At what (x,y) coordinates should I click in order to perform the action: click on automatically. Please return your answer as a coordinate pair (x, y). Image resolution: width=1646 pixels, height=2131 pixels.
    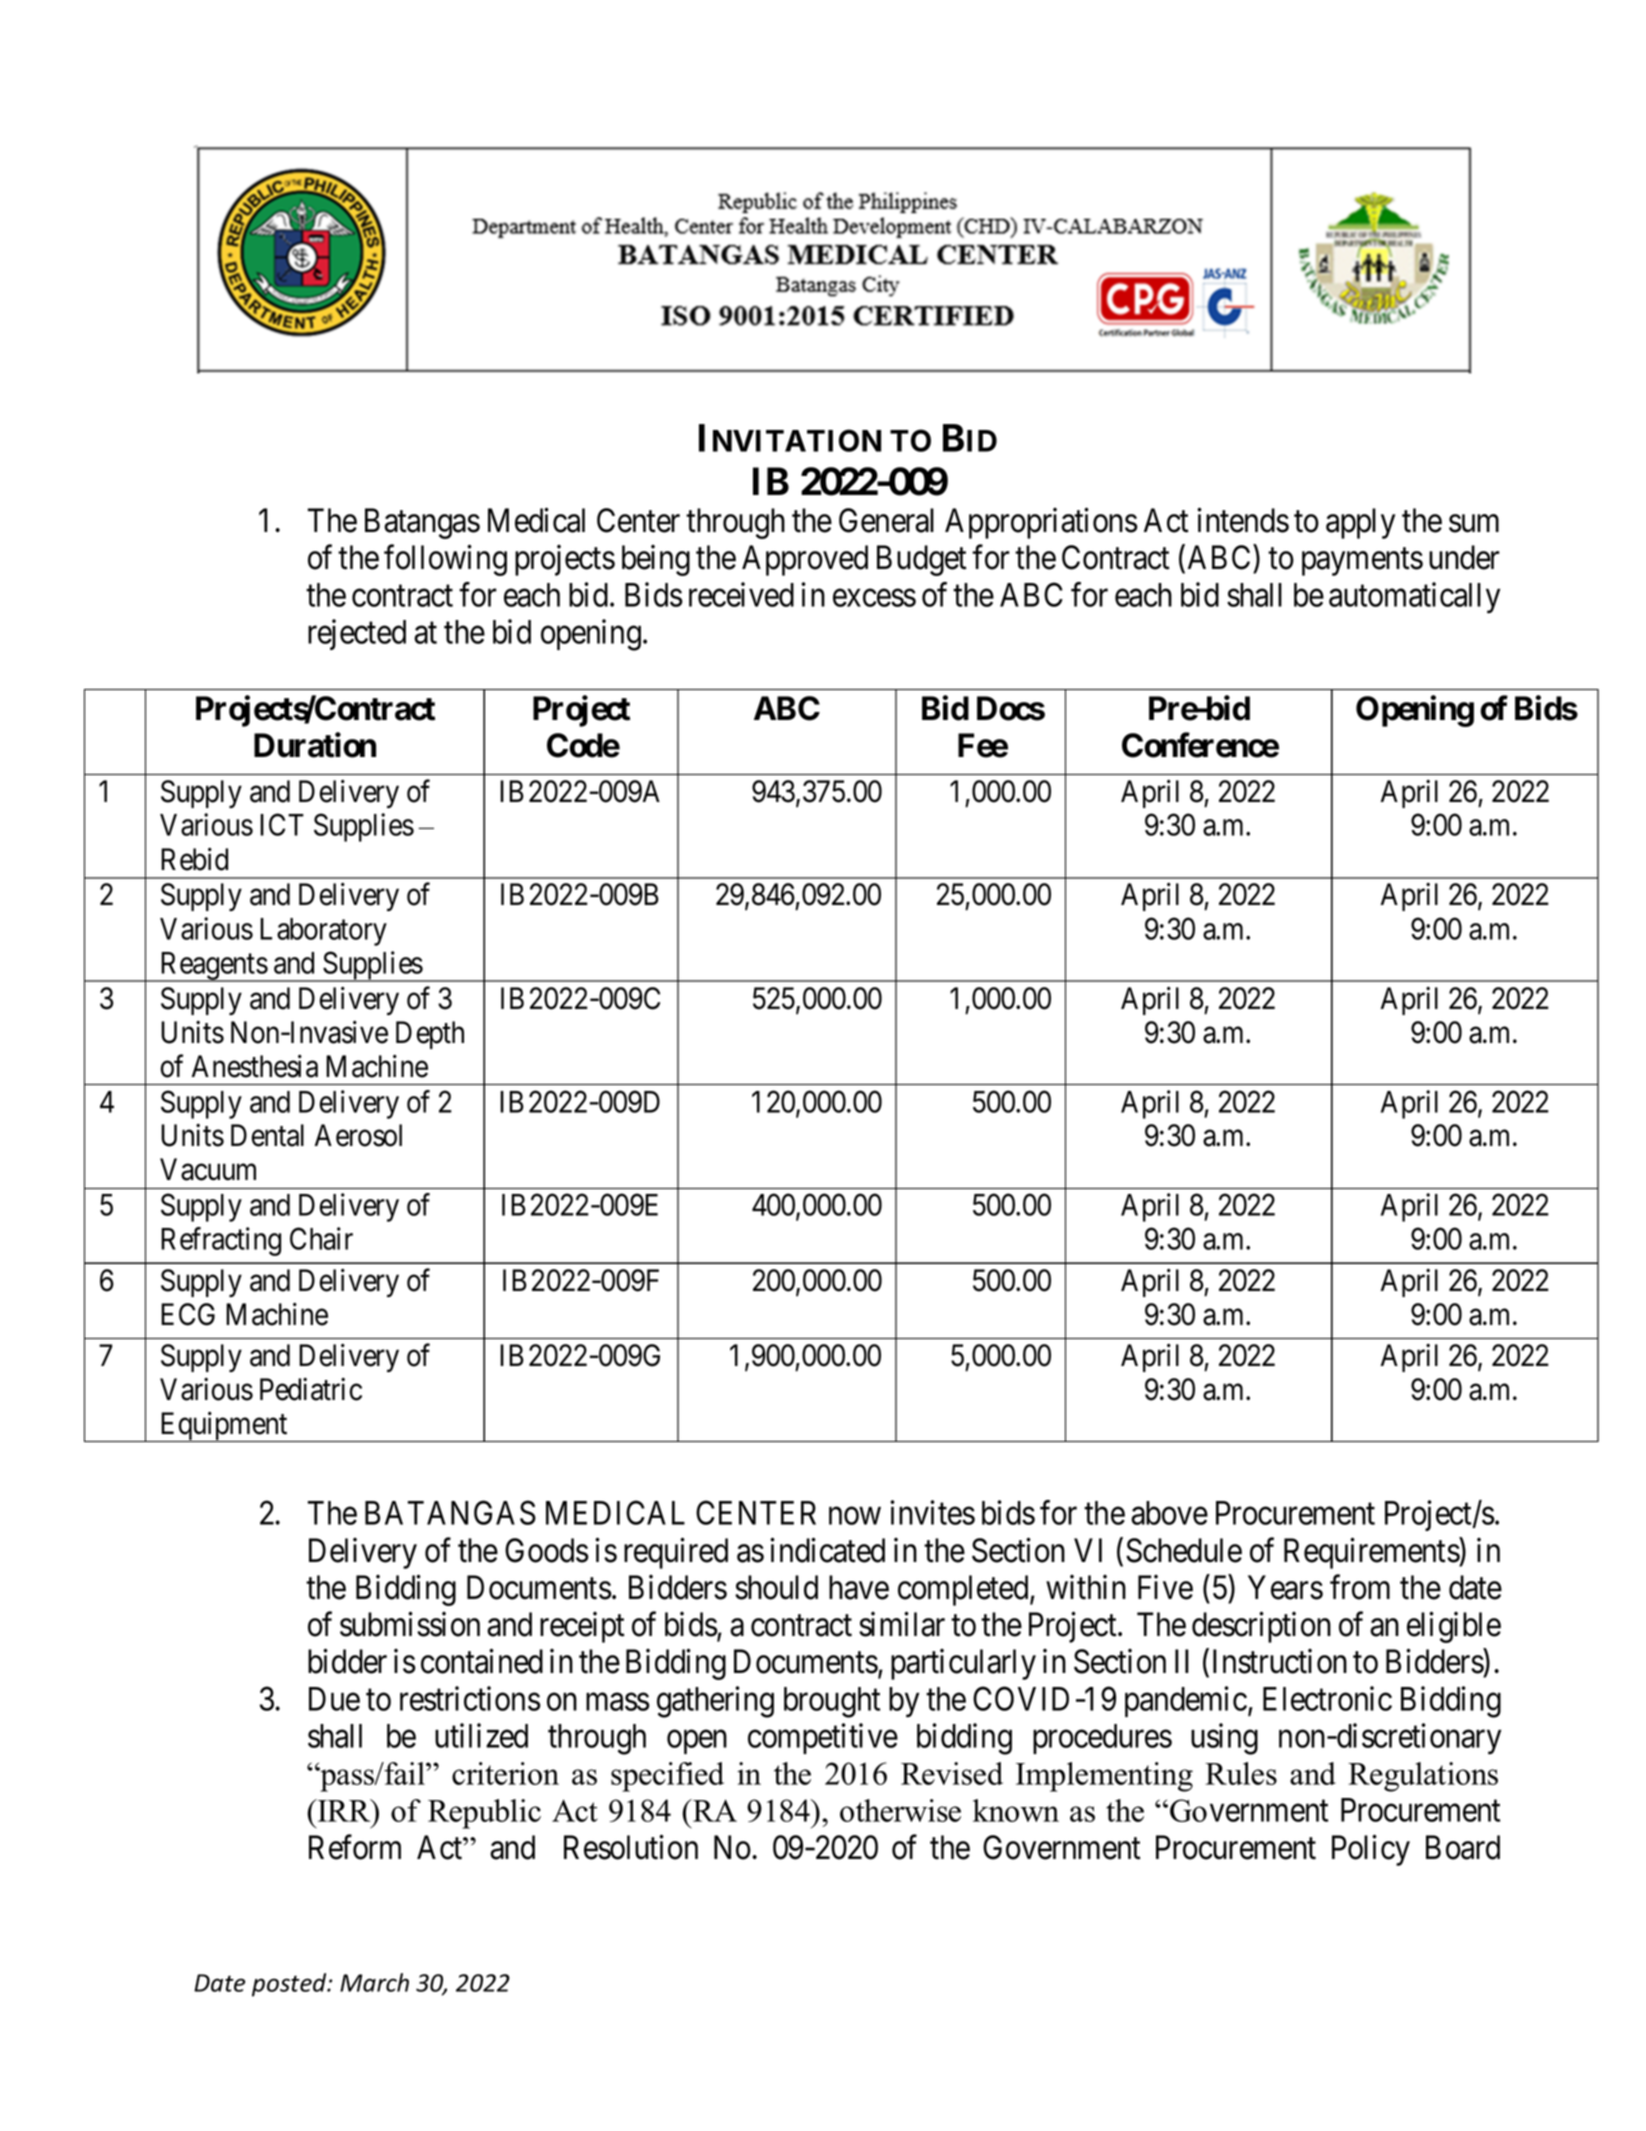
    Looking at the image, I should click on (1414, 598).
